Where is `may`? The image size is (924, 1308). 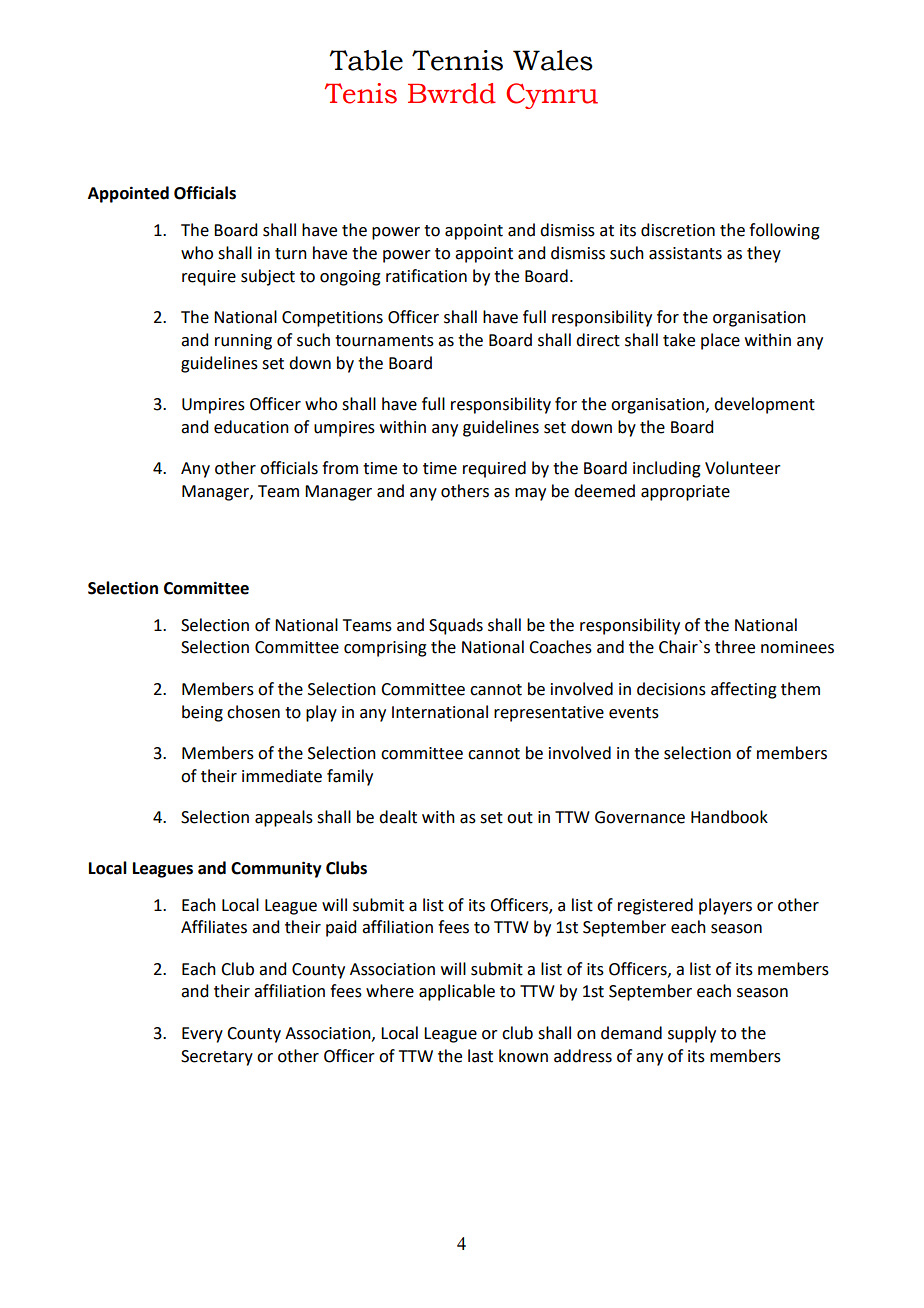
may is located at coordinates (530, 494).
